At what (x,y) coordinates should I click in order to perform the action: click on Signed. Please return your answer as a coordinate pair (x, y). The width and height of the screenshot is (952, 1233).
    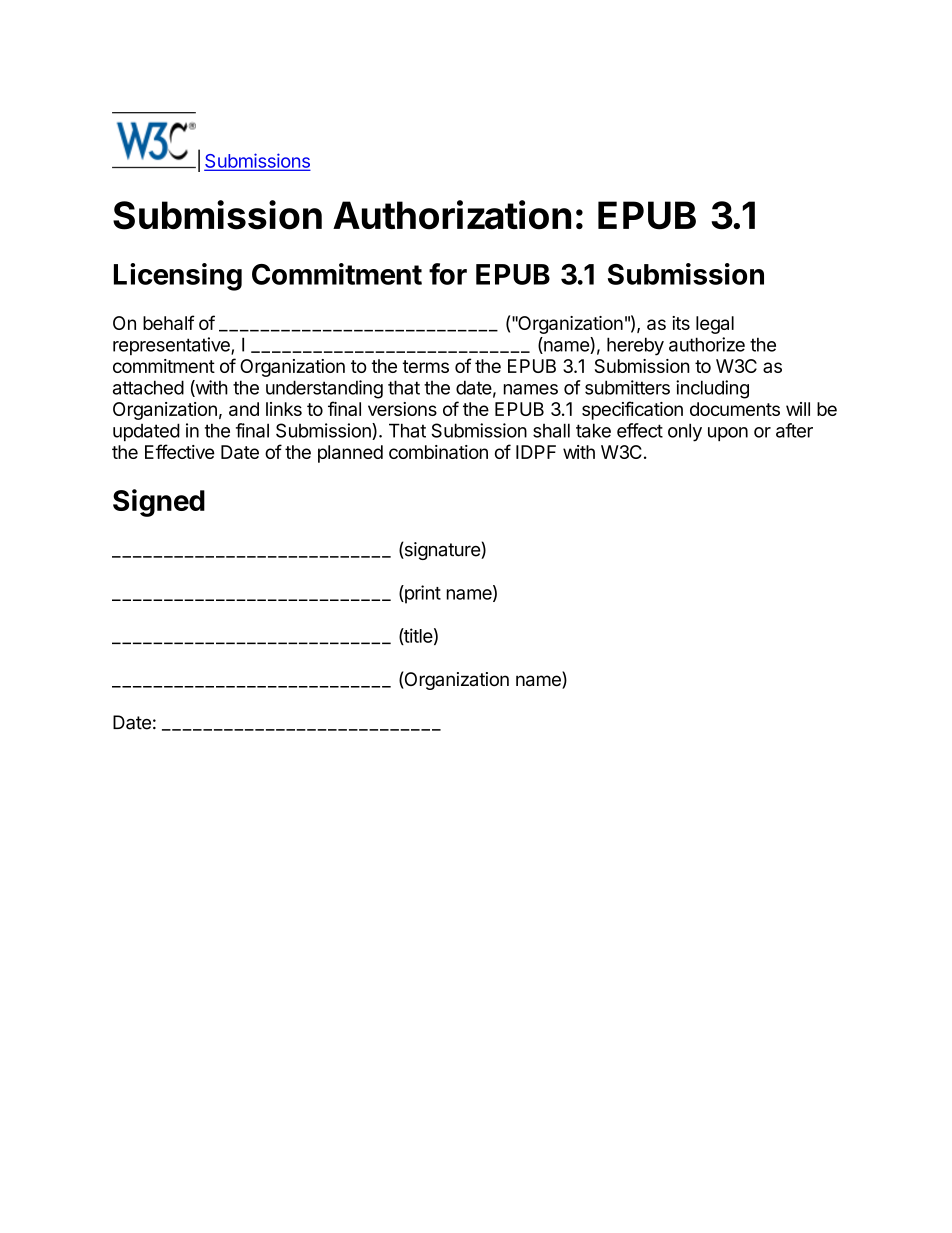
    Looking at the image, I should click on (159, 503).
